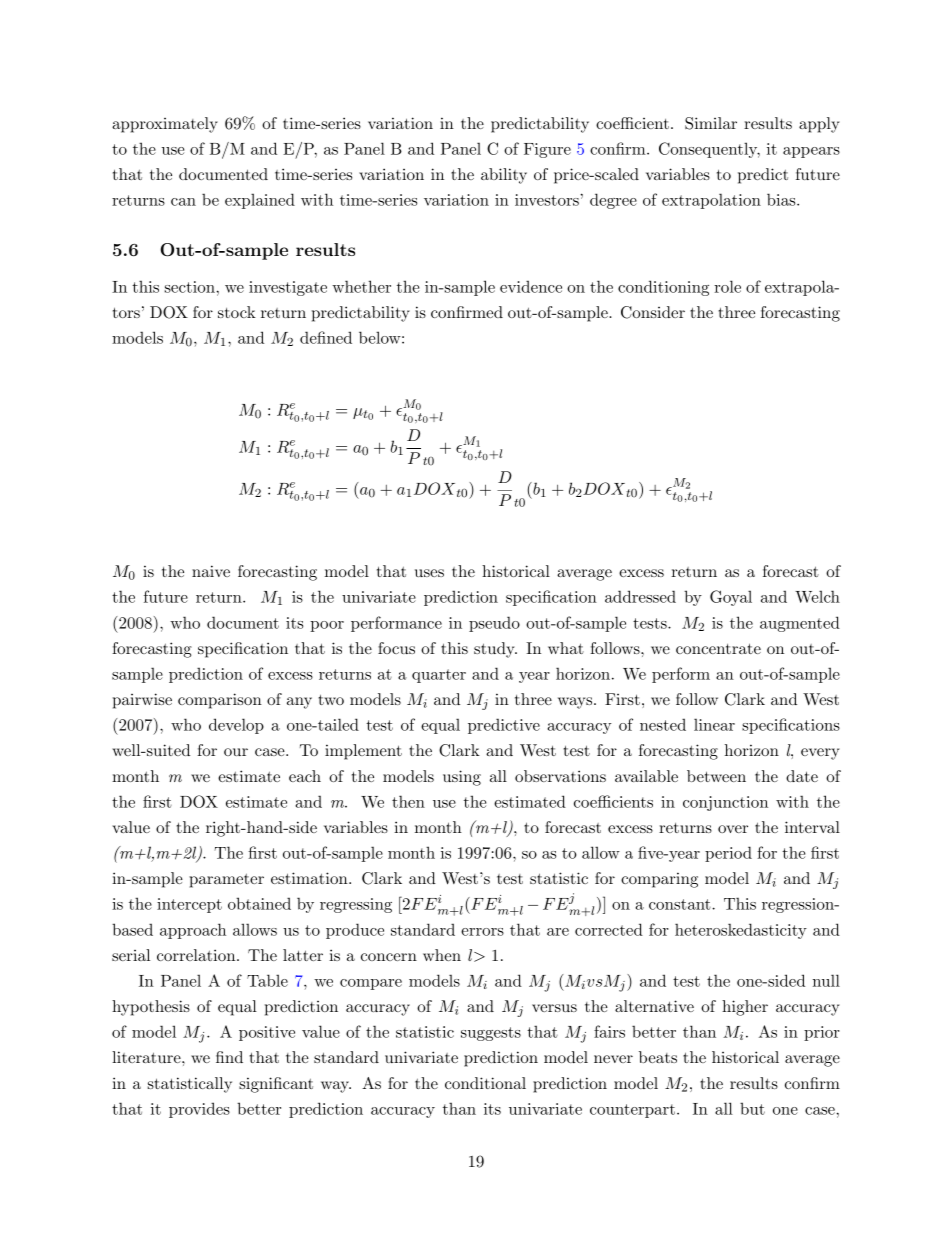 Image resolution: width=952 pixels, height=1233 pixels. Describe the element at coordinates (547, 150) in the document. I see `Figure` at that location.
